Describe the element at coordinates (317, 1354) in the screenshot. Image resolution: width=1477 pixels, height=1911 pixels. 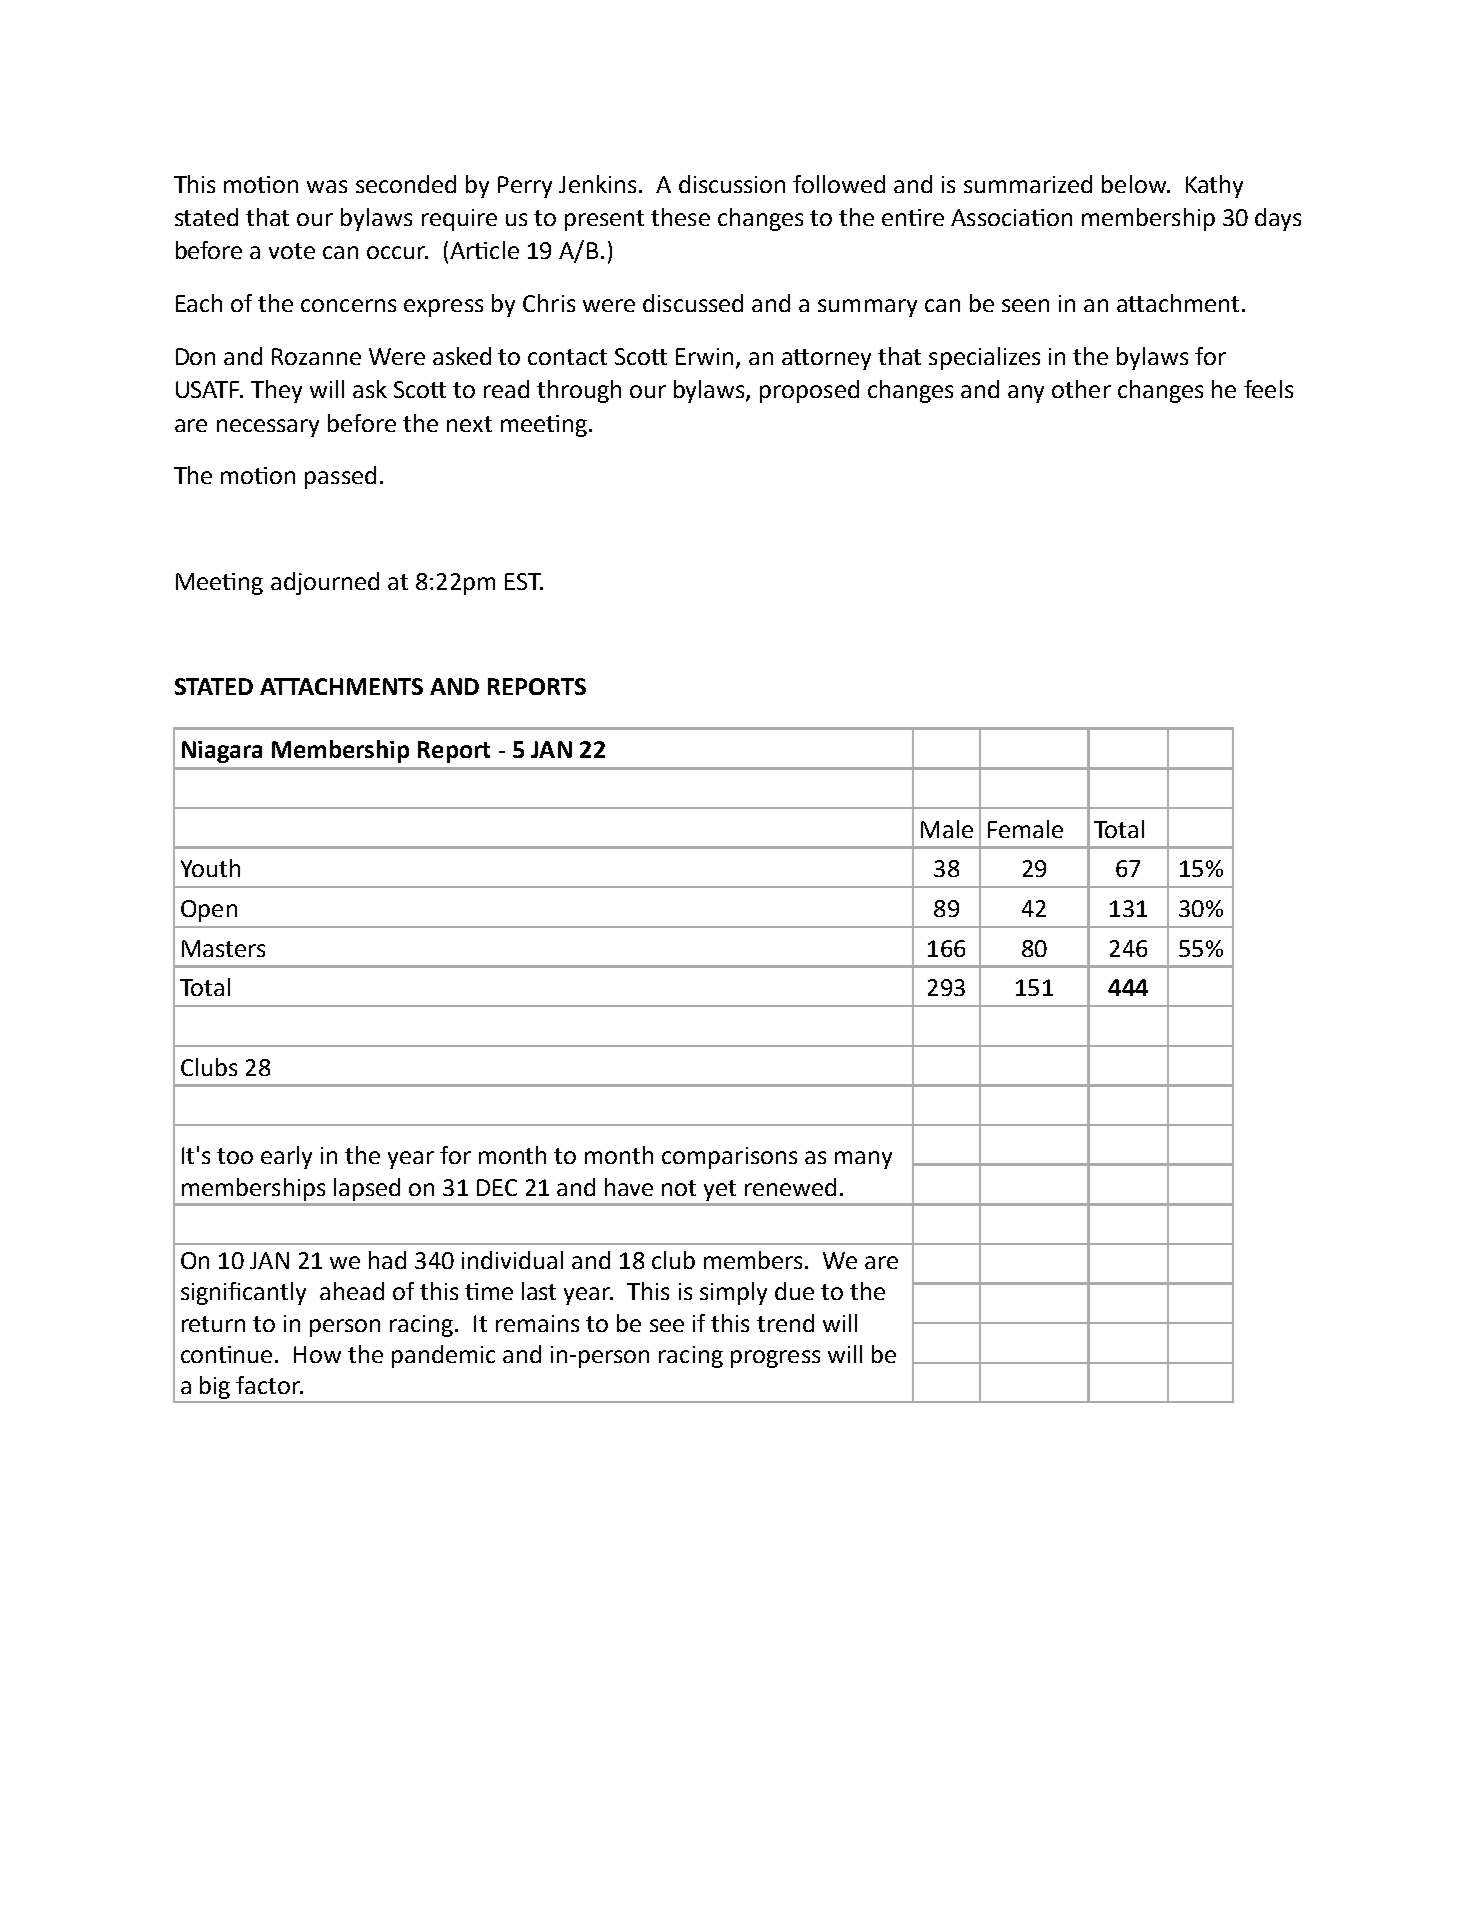
I see `How` at that location.
